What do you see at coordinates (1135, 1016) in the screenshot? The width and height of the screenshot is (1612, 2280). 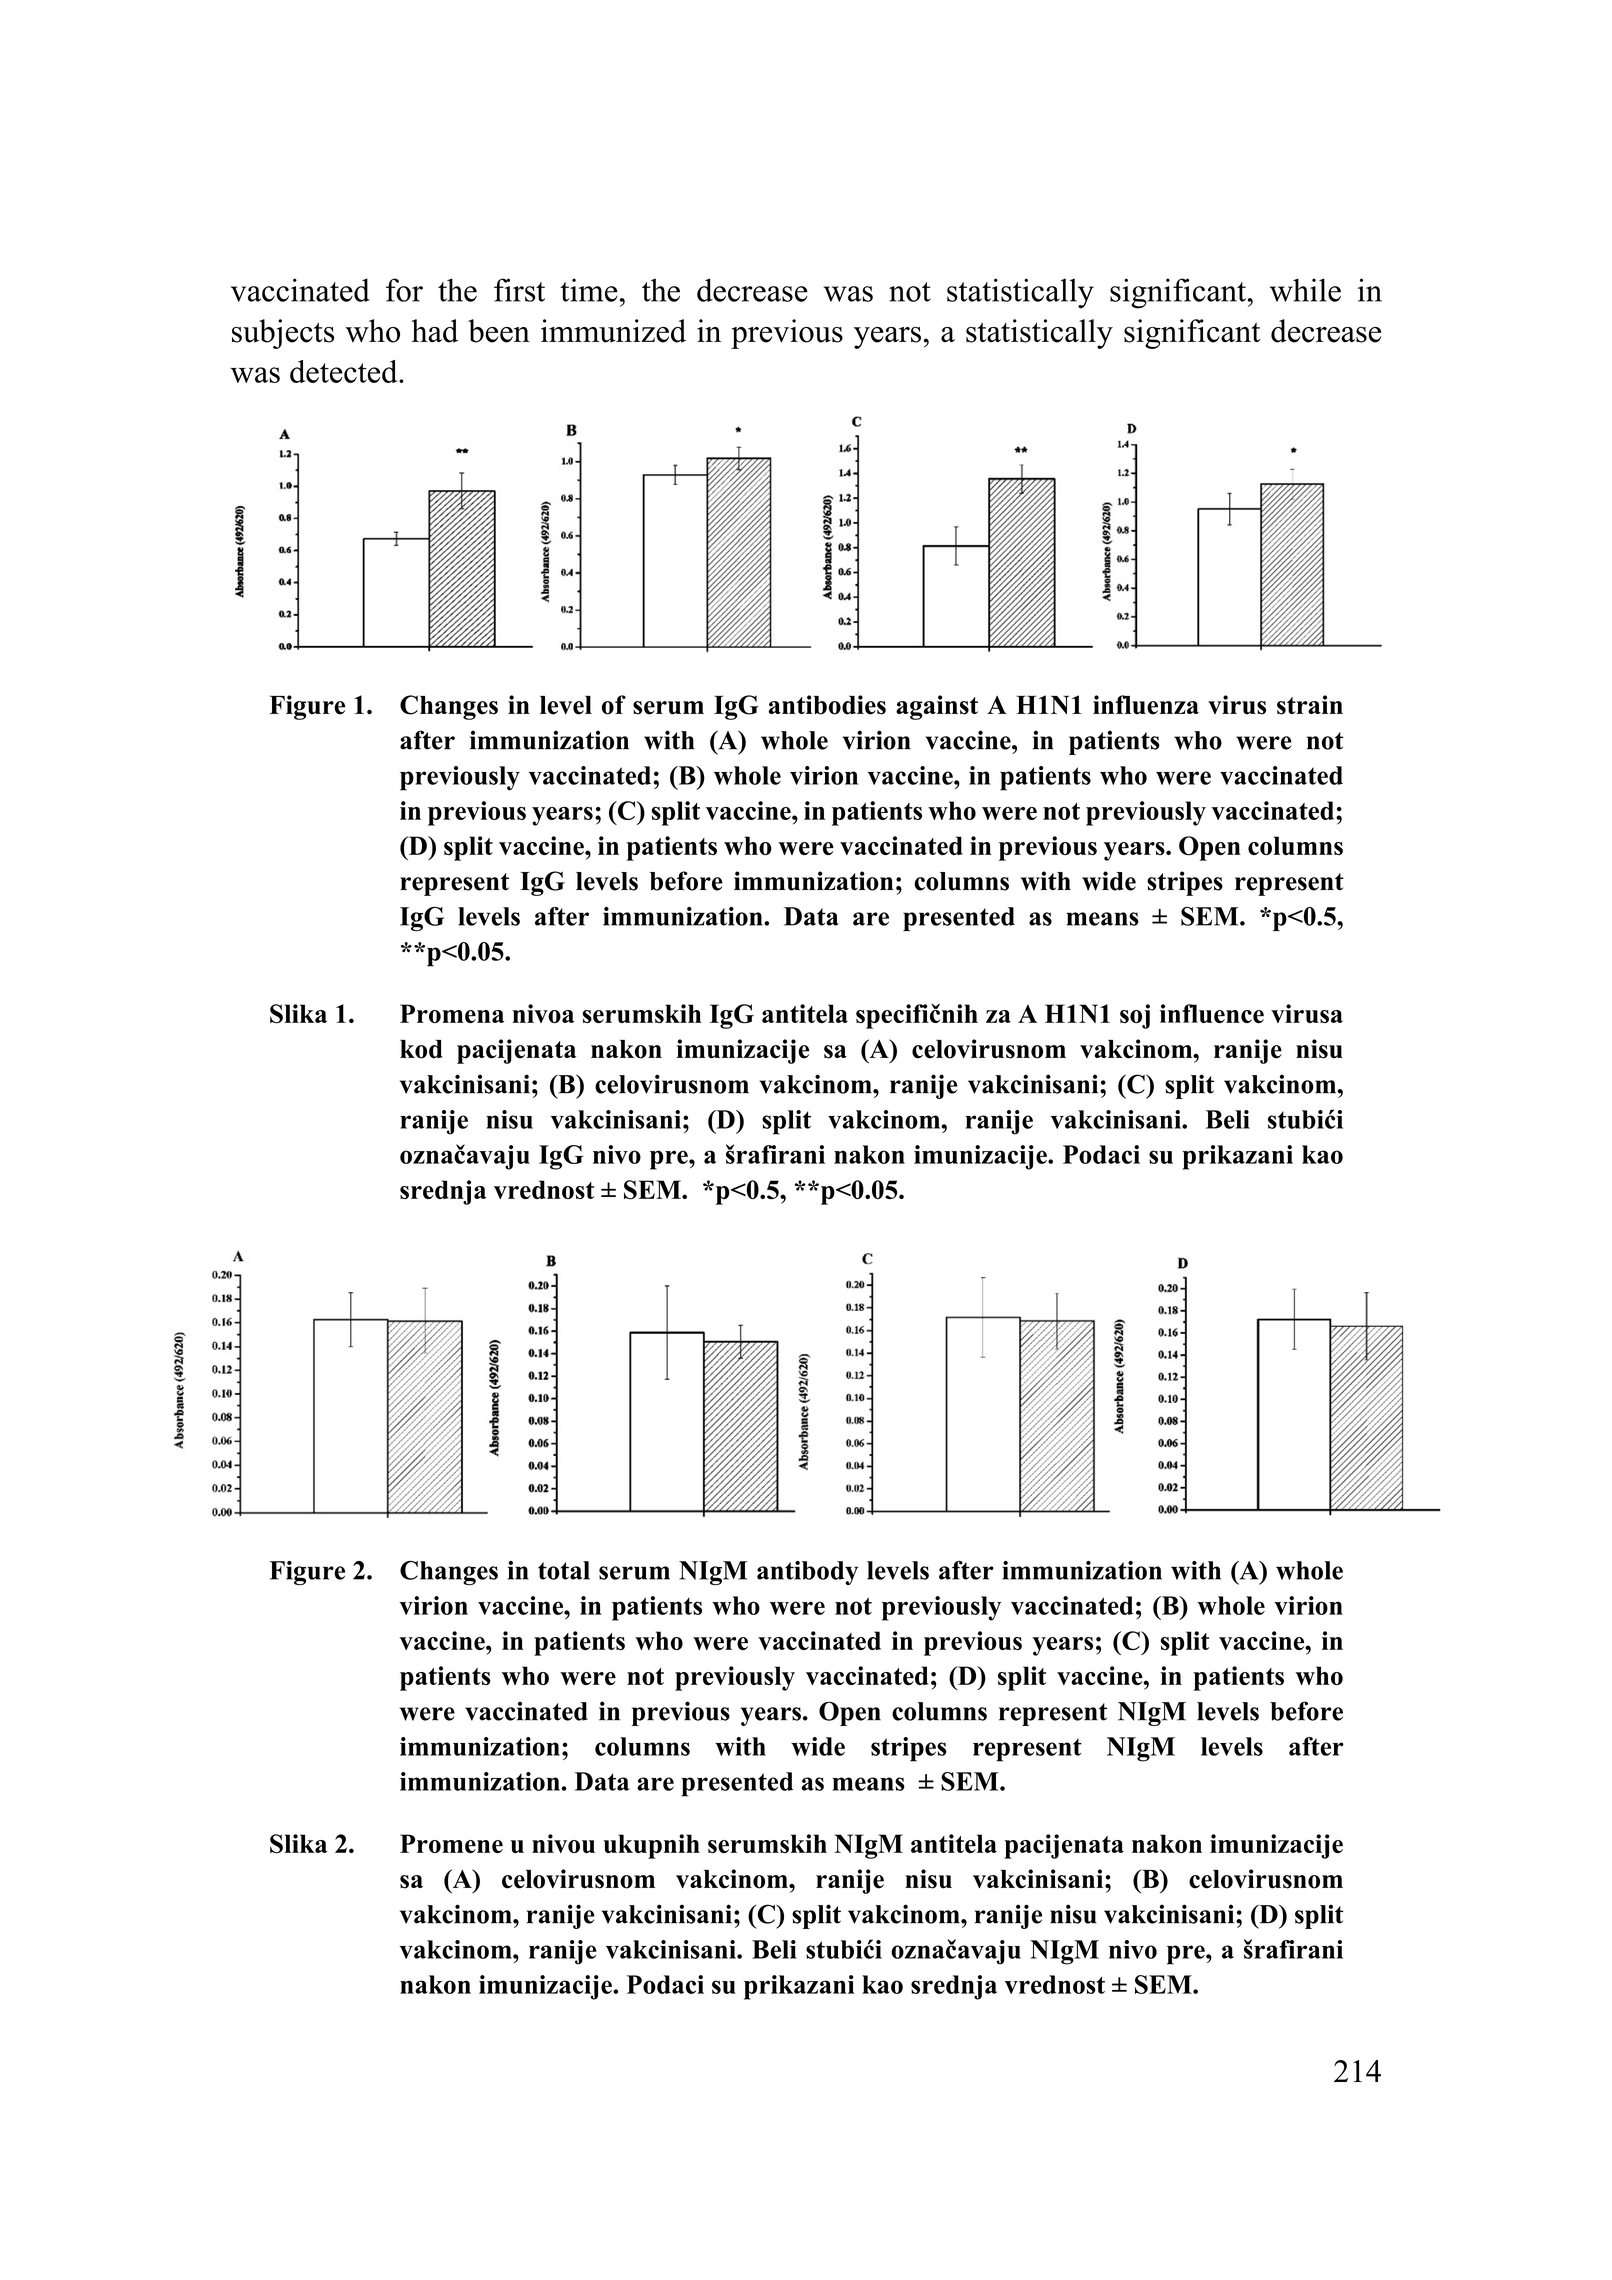 I see `soj` at bounding box center [1135, 1016].
